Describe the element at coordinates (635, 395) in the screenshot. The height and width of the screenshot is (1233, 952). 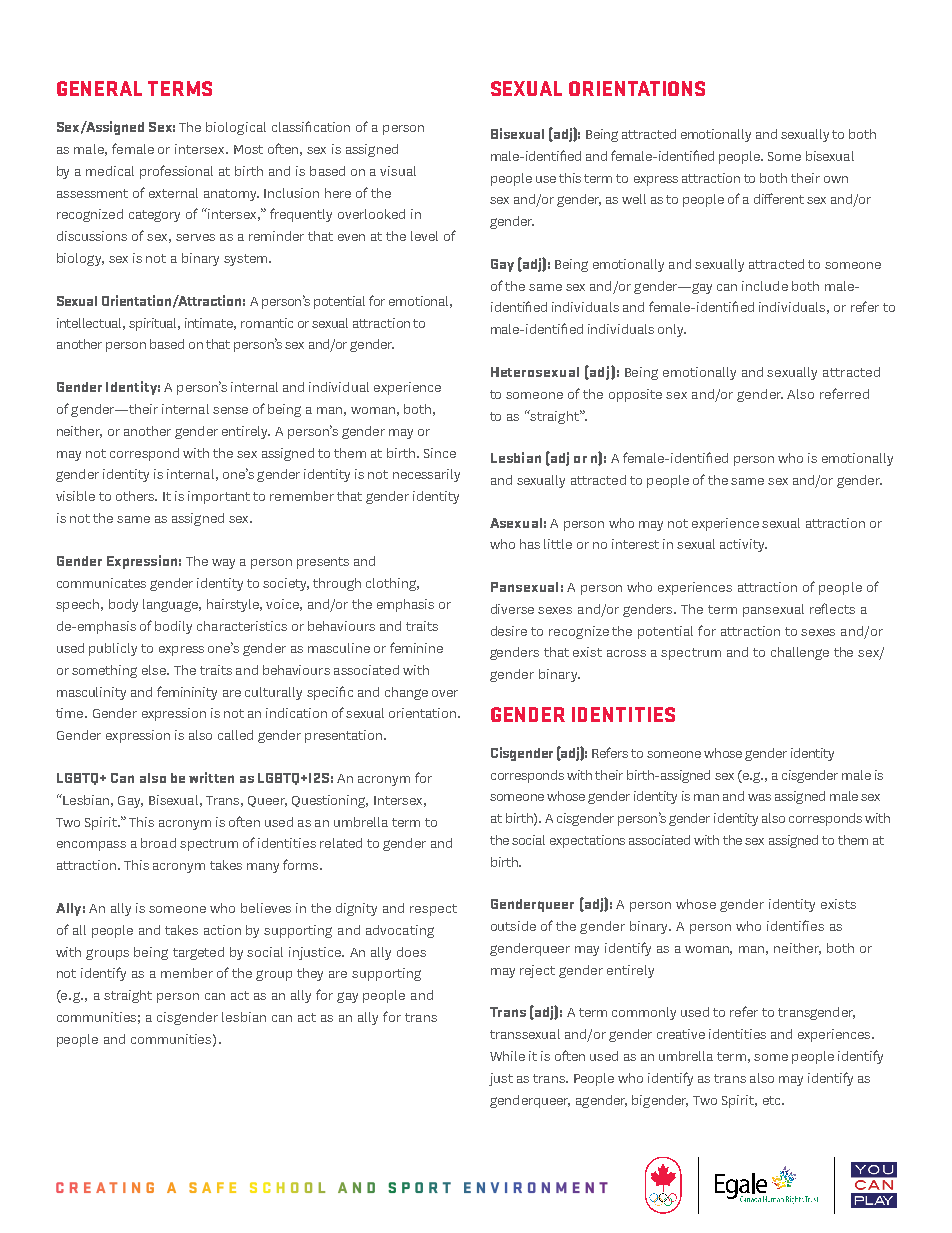
I see `opposite` at that location.
